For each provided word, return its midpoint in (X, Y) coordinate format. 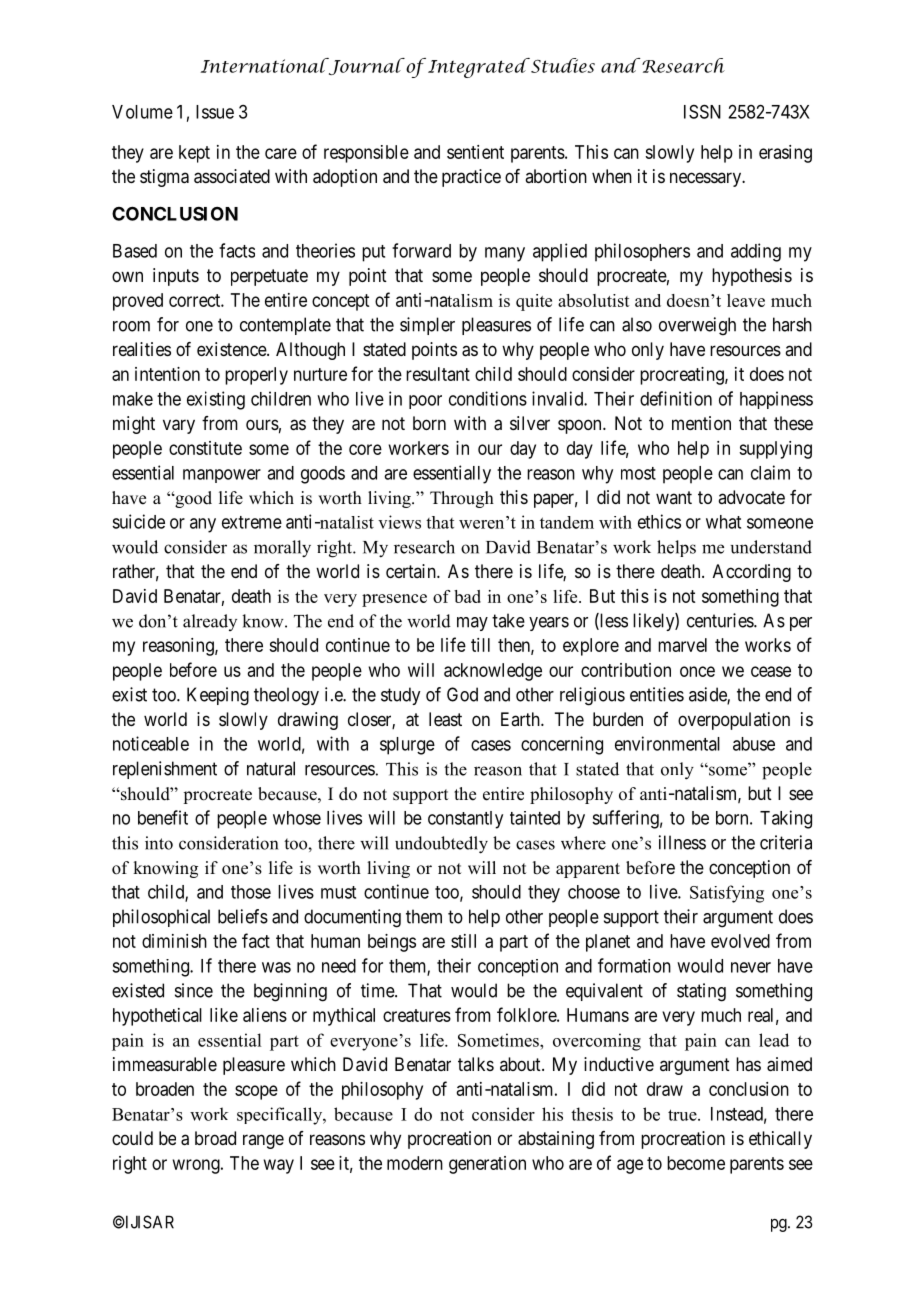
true (683, 1115)
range (263, 1141)
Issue (215, 112)
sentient (475, 152)
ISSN (702, 111)
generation (487, 1165)
